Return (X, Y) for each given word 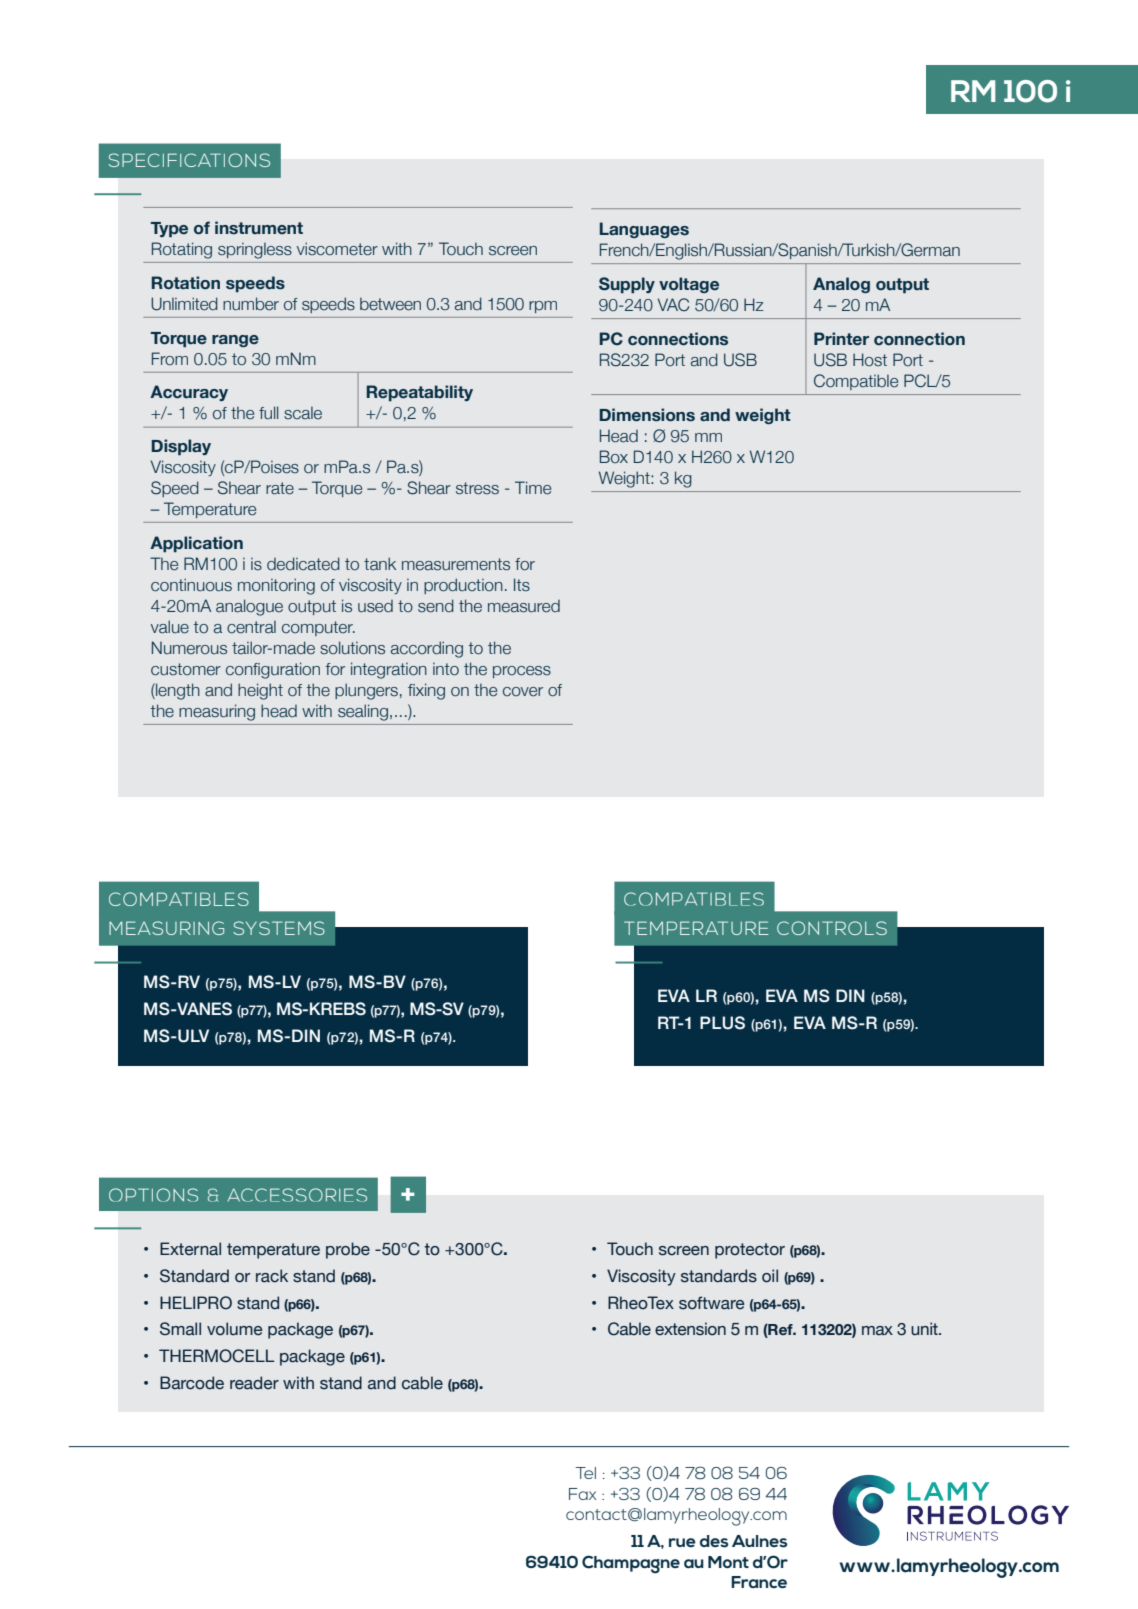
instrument (259, 228)
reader (254, 1383)
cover (523, 692)
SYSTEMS (279, 928)
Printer (841, 339)
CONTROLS (832, 928)
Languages (644, 230)
